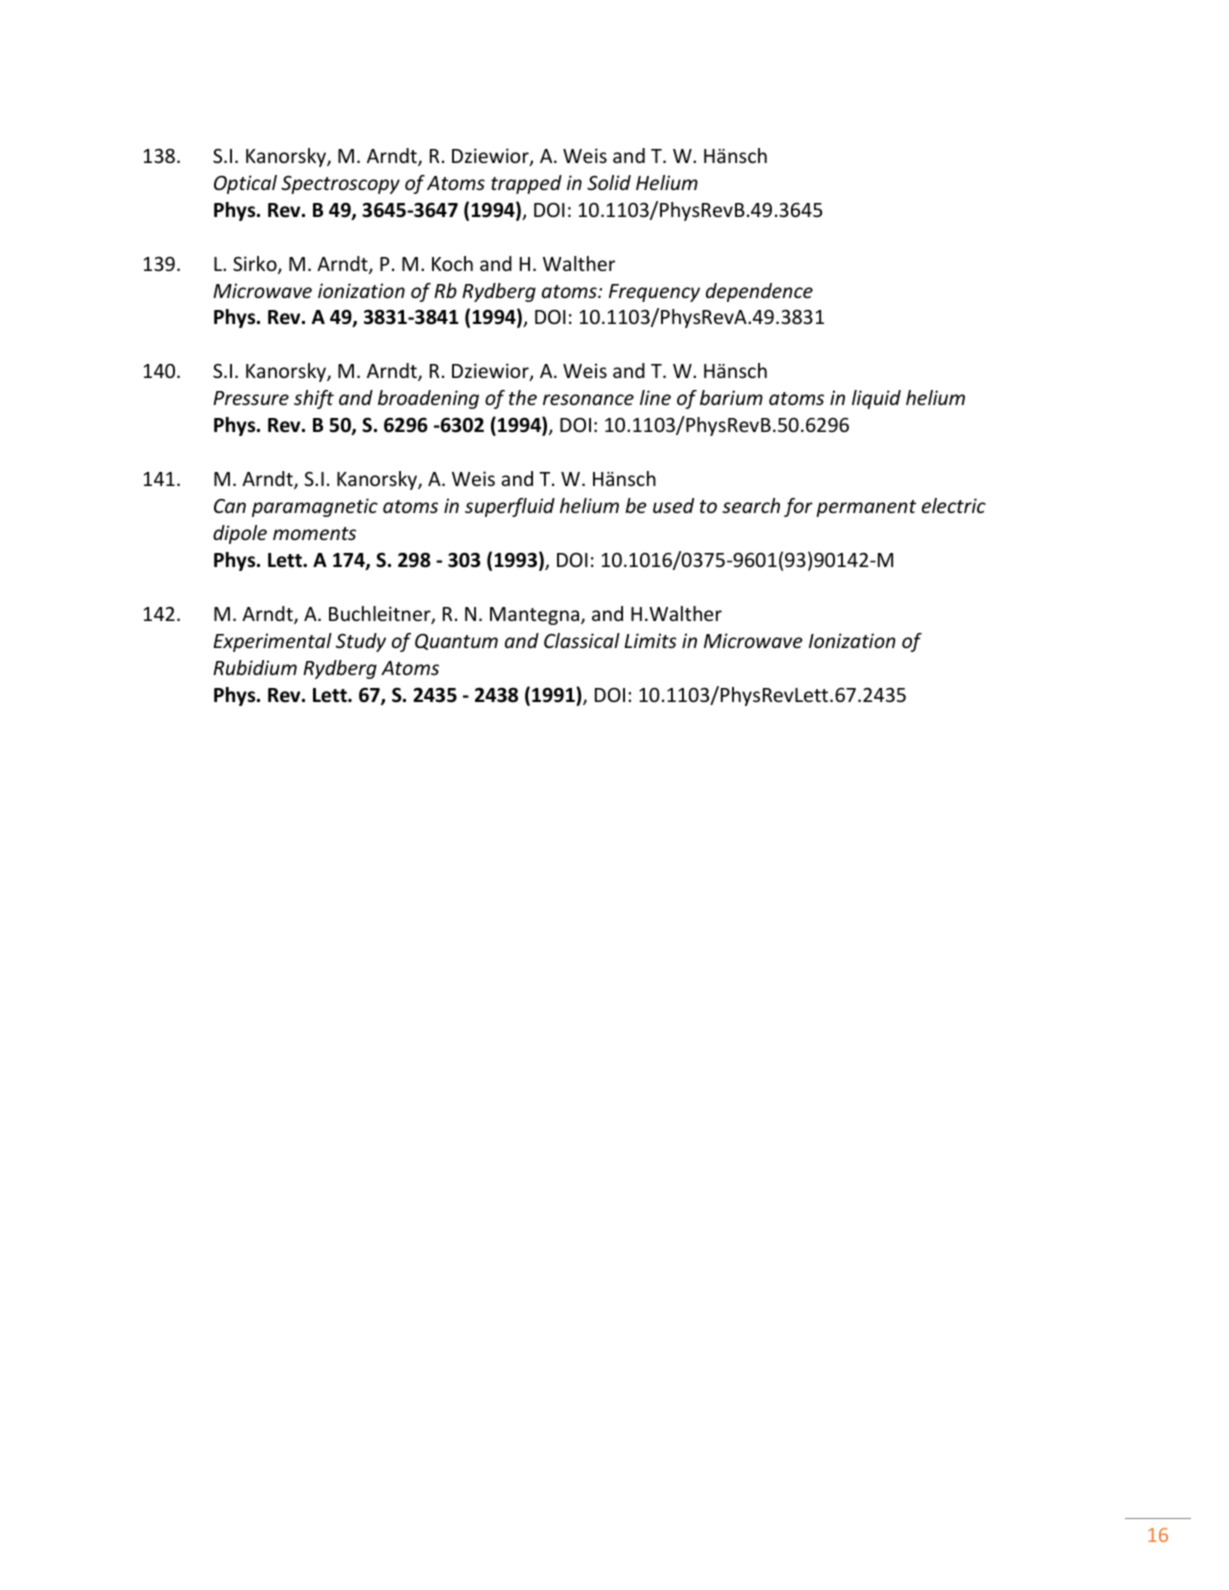 The image size is (1229, 1590). I want to click on Solid, so click(609, 182).
